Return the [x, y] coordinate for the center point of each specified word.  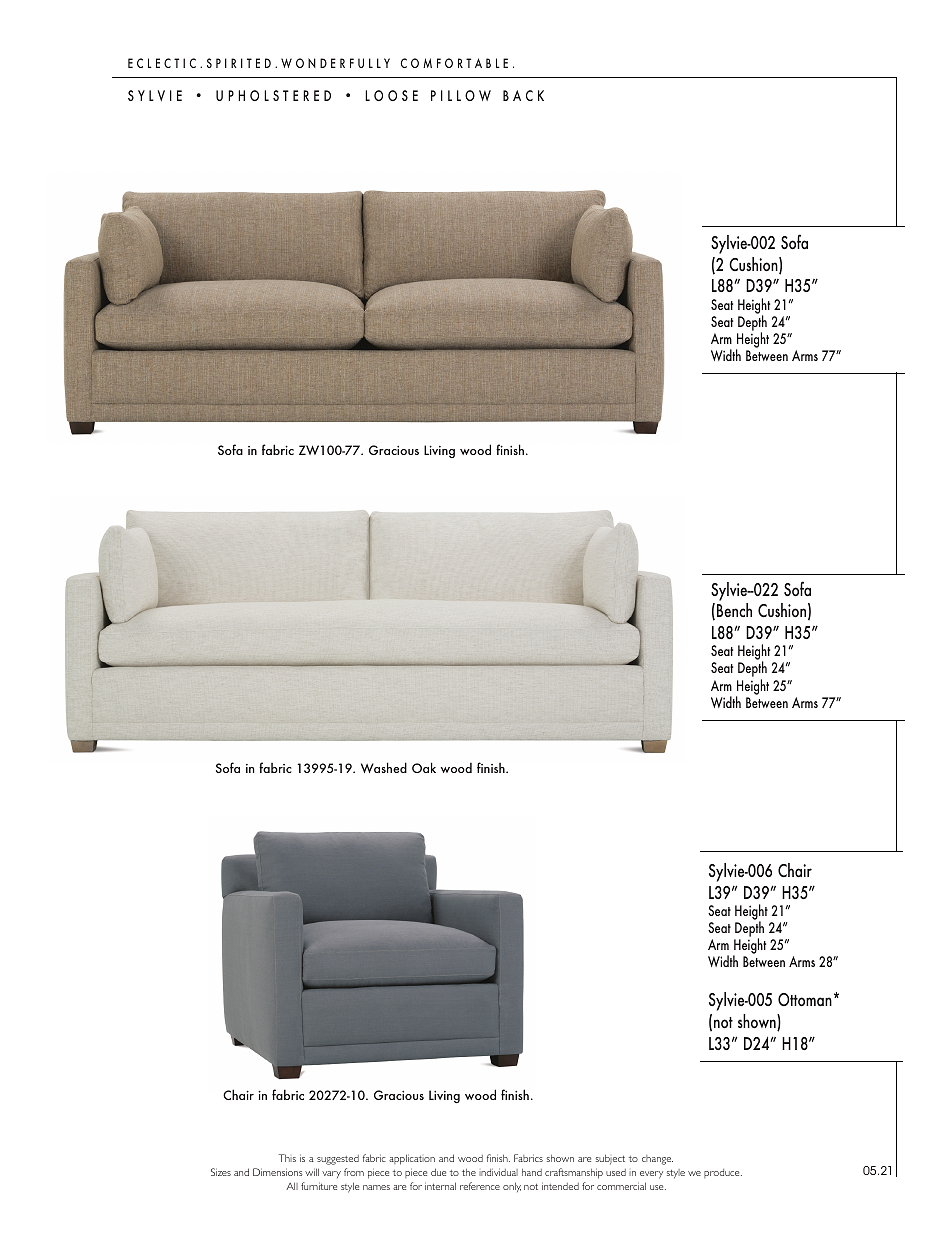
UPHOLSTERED [273, 95]
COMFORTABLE [454, 63]
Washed [384, 767]
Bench [734, 610]
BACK [523, 95]
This [287, 1158]
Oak [424, 767]
